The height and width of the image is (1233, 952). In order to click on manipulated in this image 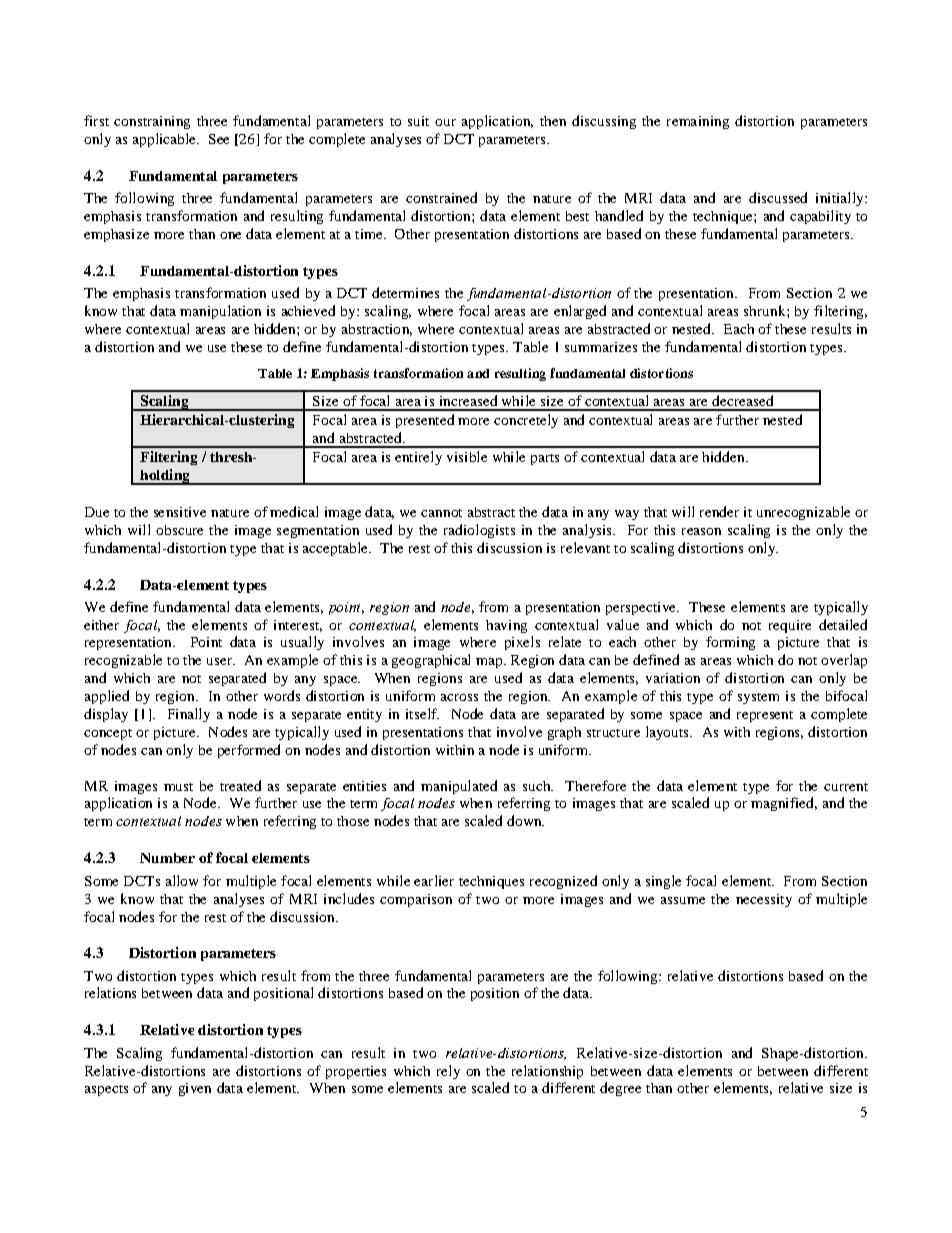, I will do `click(459, 787)`.
